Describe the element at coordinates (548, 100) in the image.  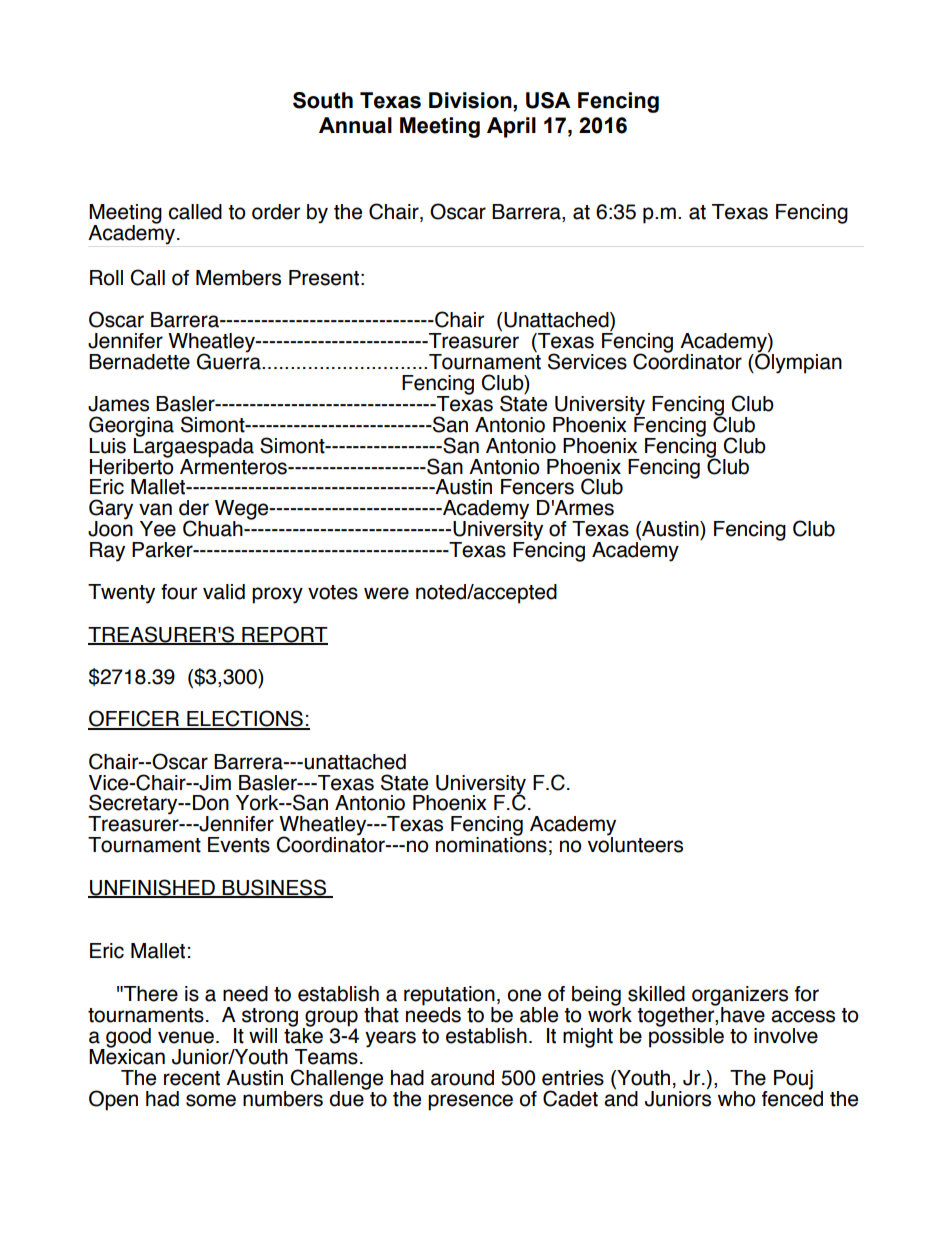
I see `USA` at that location.
